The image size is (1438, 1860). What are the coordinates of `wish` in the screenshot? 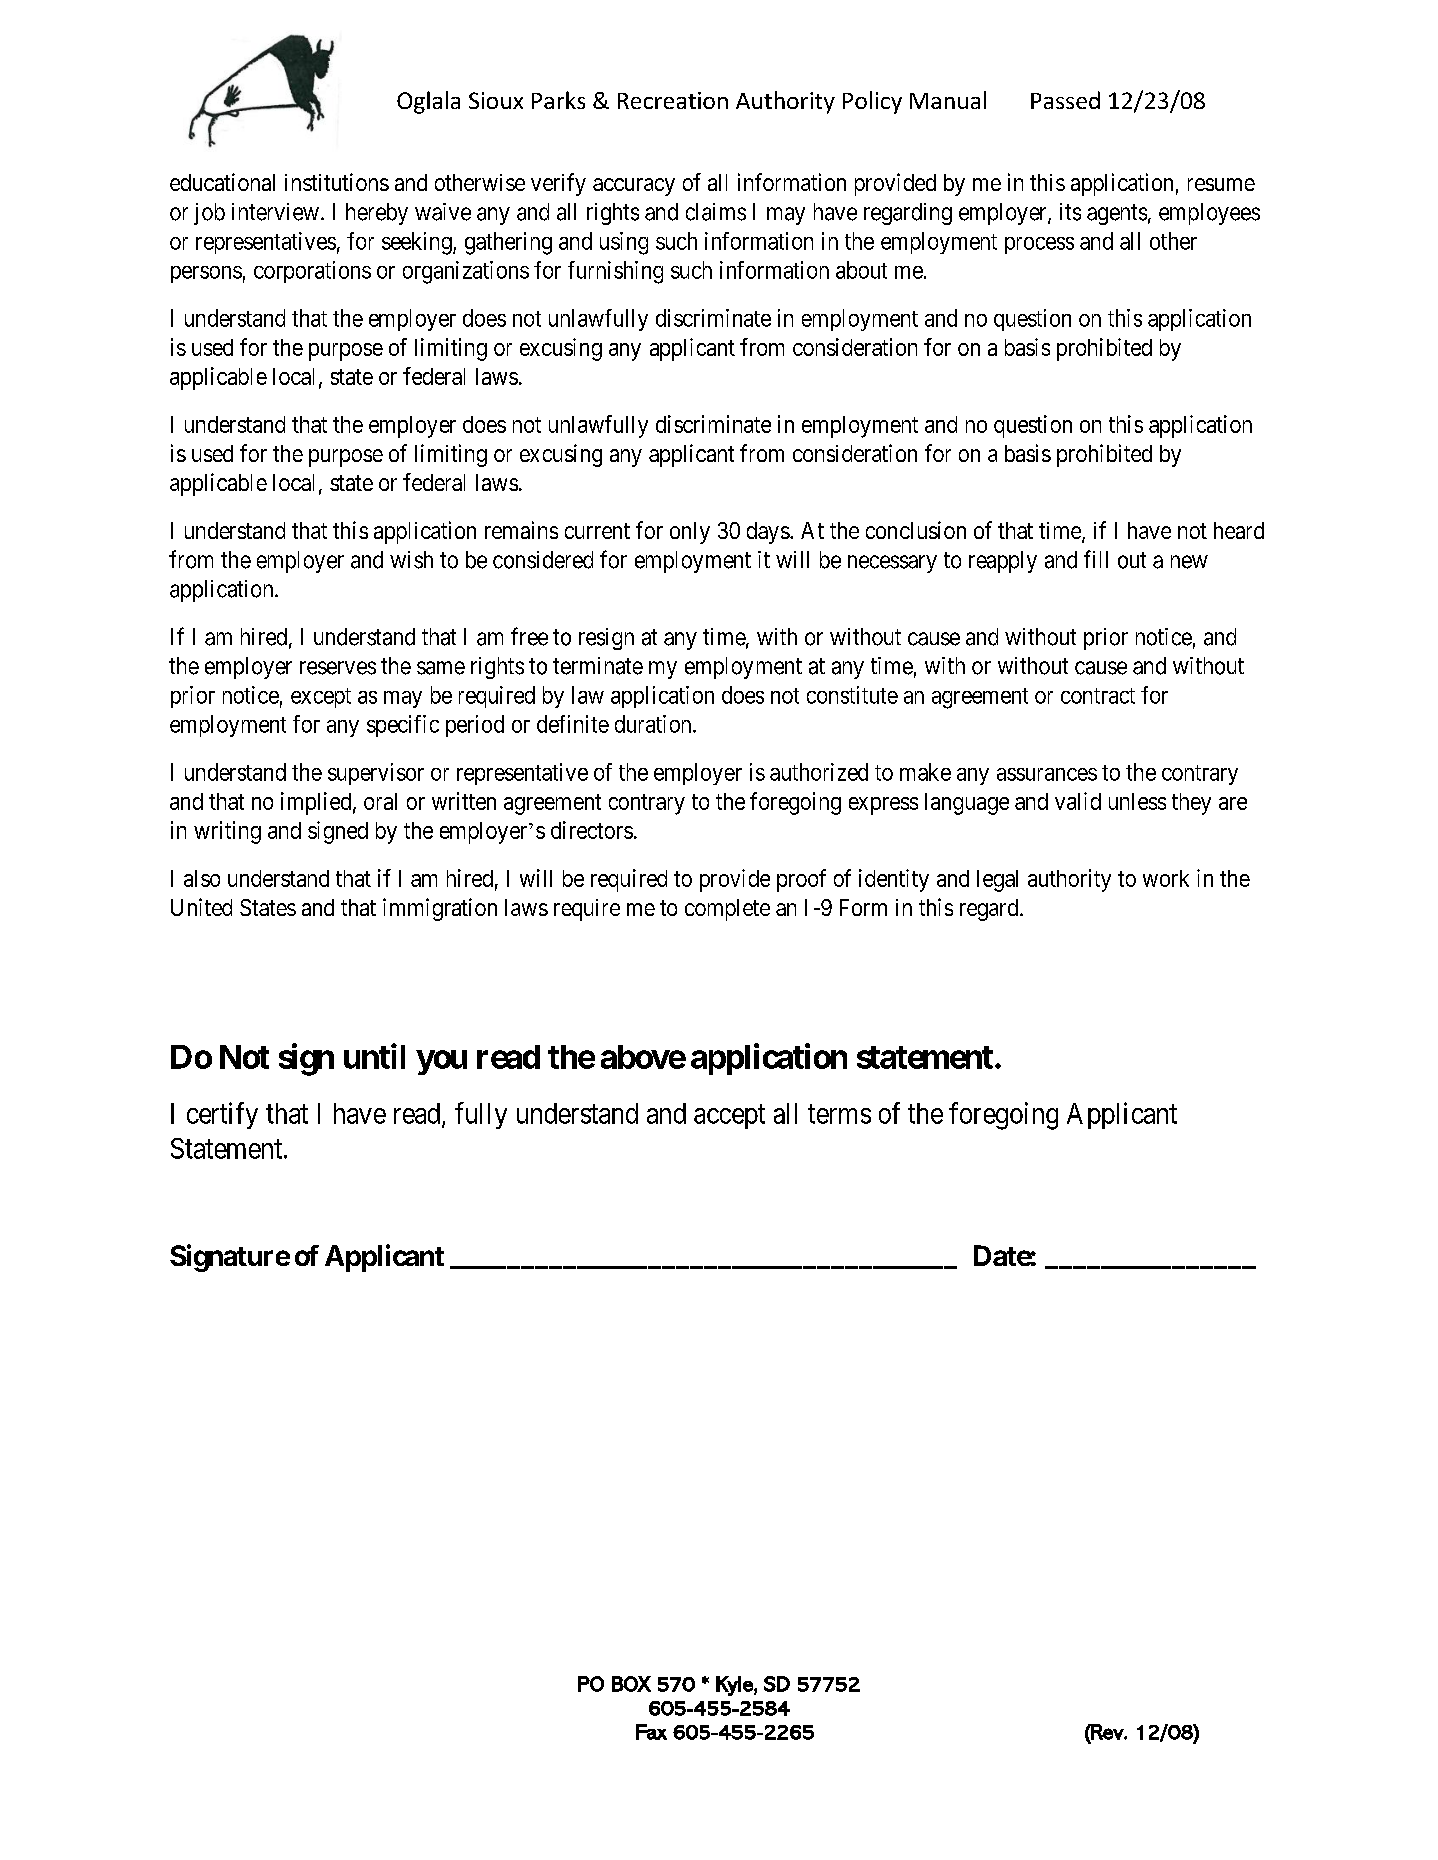 It's located at (411, 560).
